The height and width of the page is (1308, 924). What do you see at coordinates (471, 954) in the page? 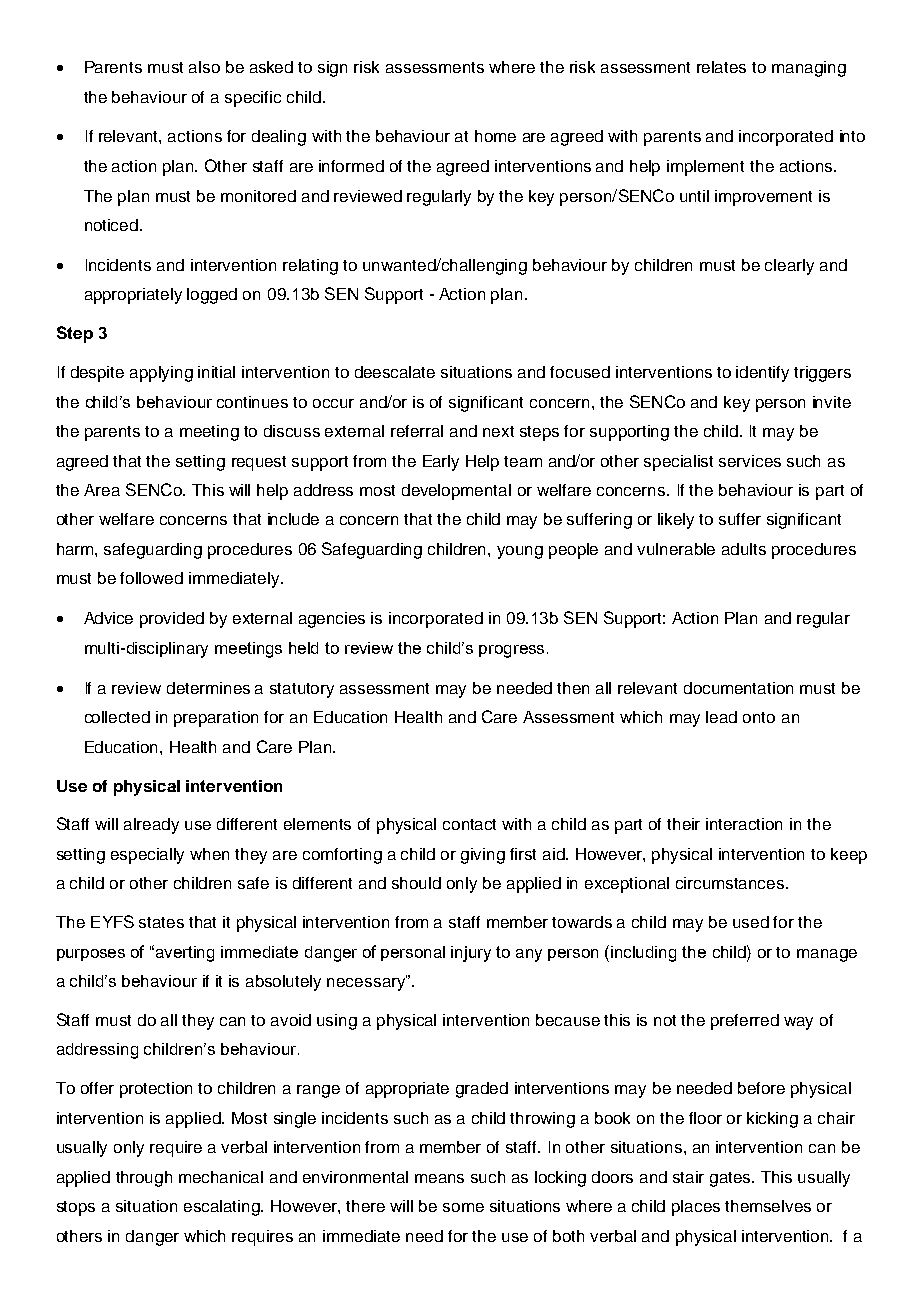
I see `injury` at bounding box center [471, 954].
